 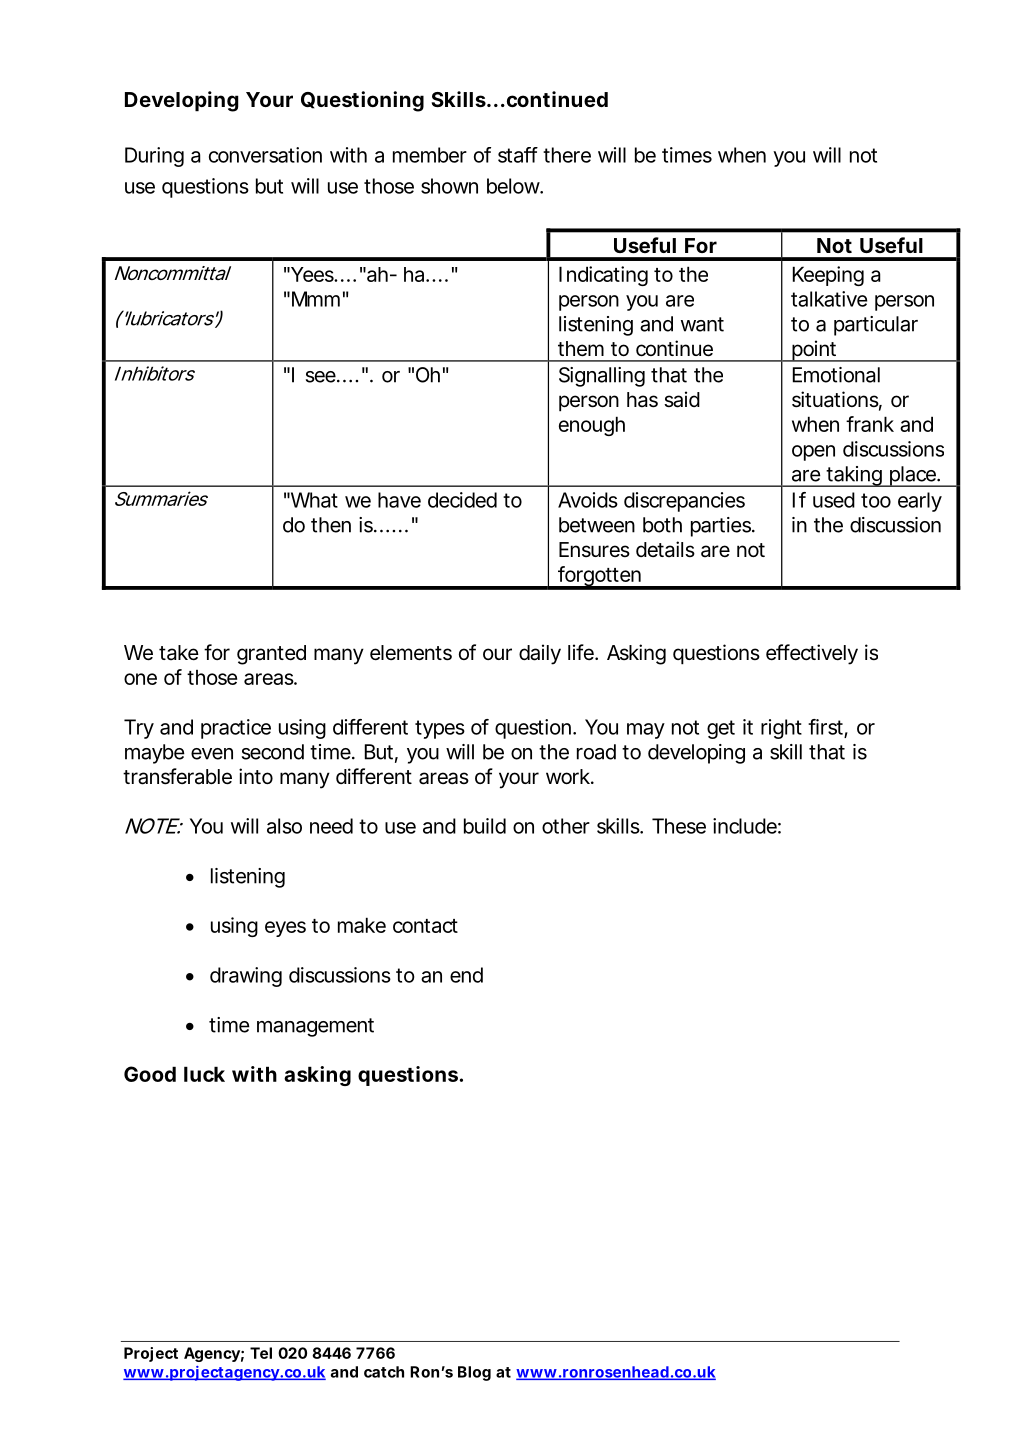 What do you see at coordinates (679, 826) in the screenshot?
I see `These` at bounding box center [679, 826].
